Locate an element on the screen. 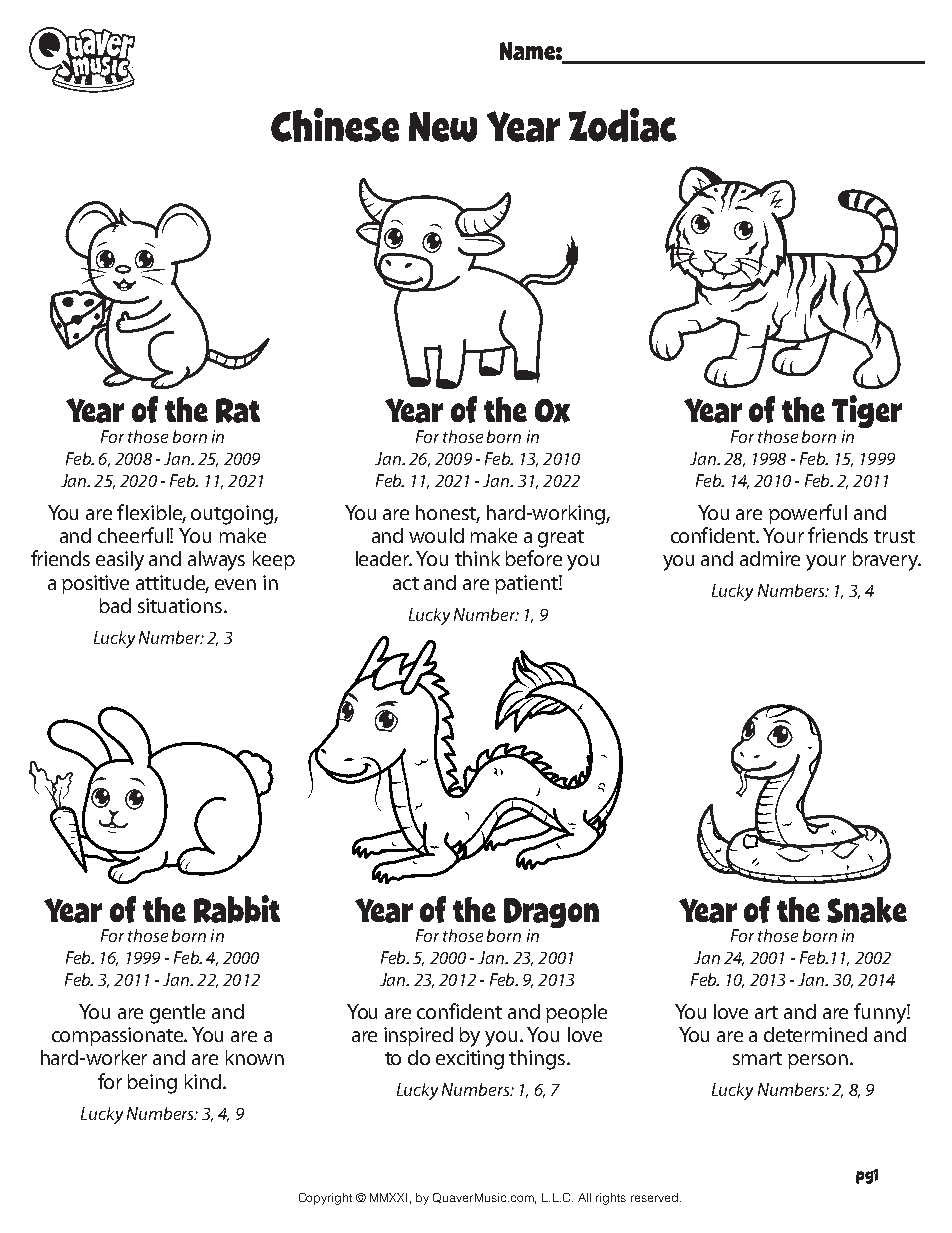 The width and height of the screenshot is (952, 1233). kind is located at coordinates (203, 1081).
